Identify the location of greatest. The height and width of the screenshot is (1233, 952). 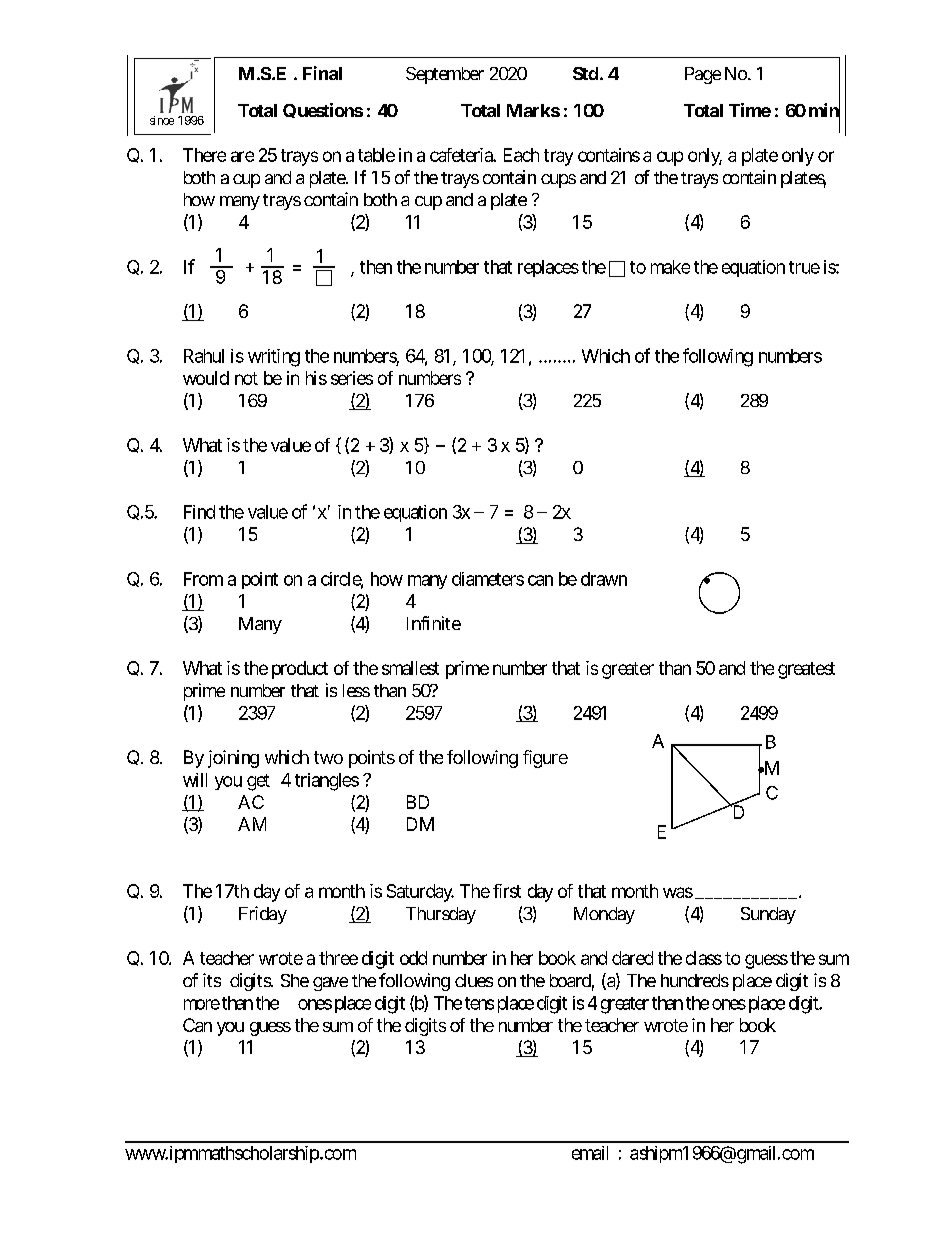
(806, 670).
